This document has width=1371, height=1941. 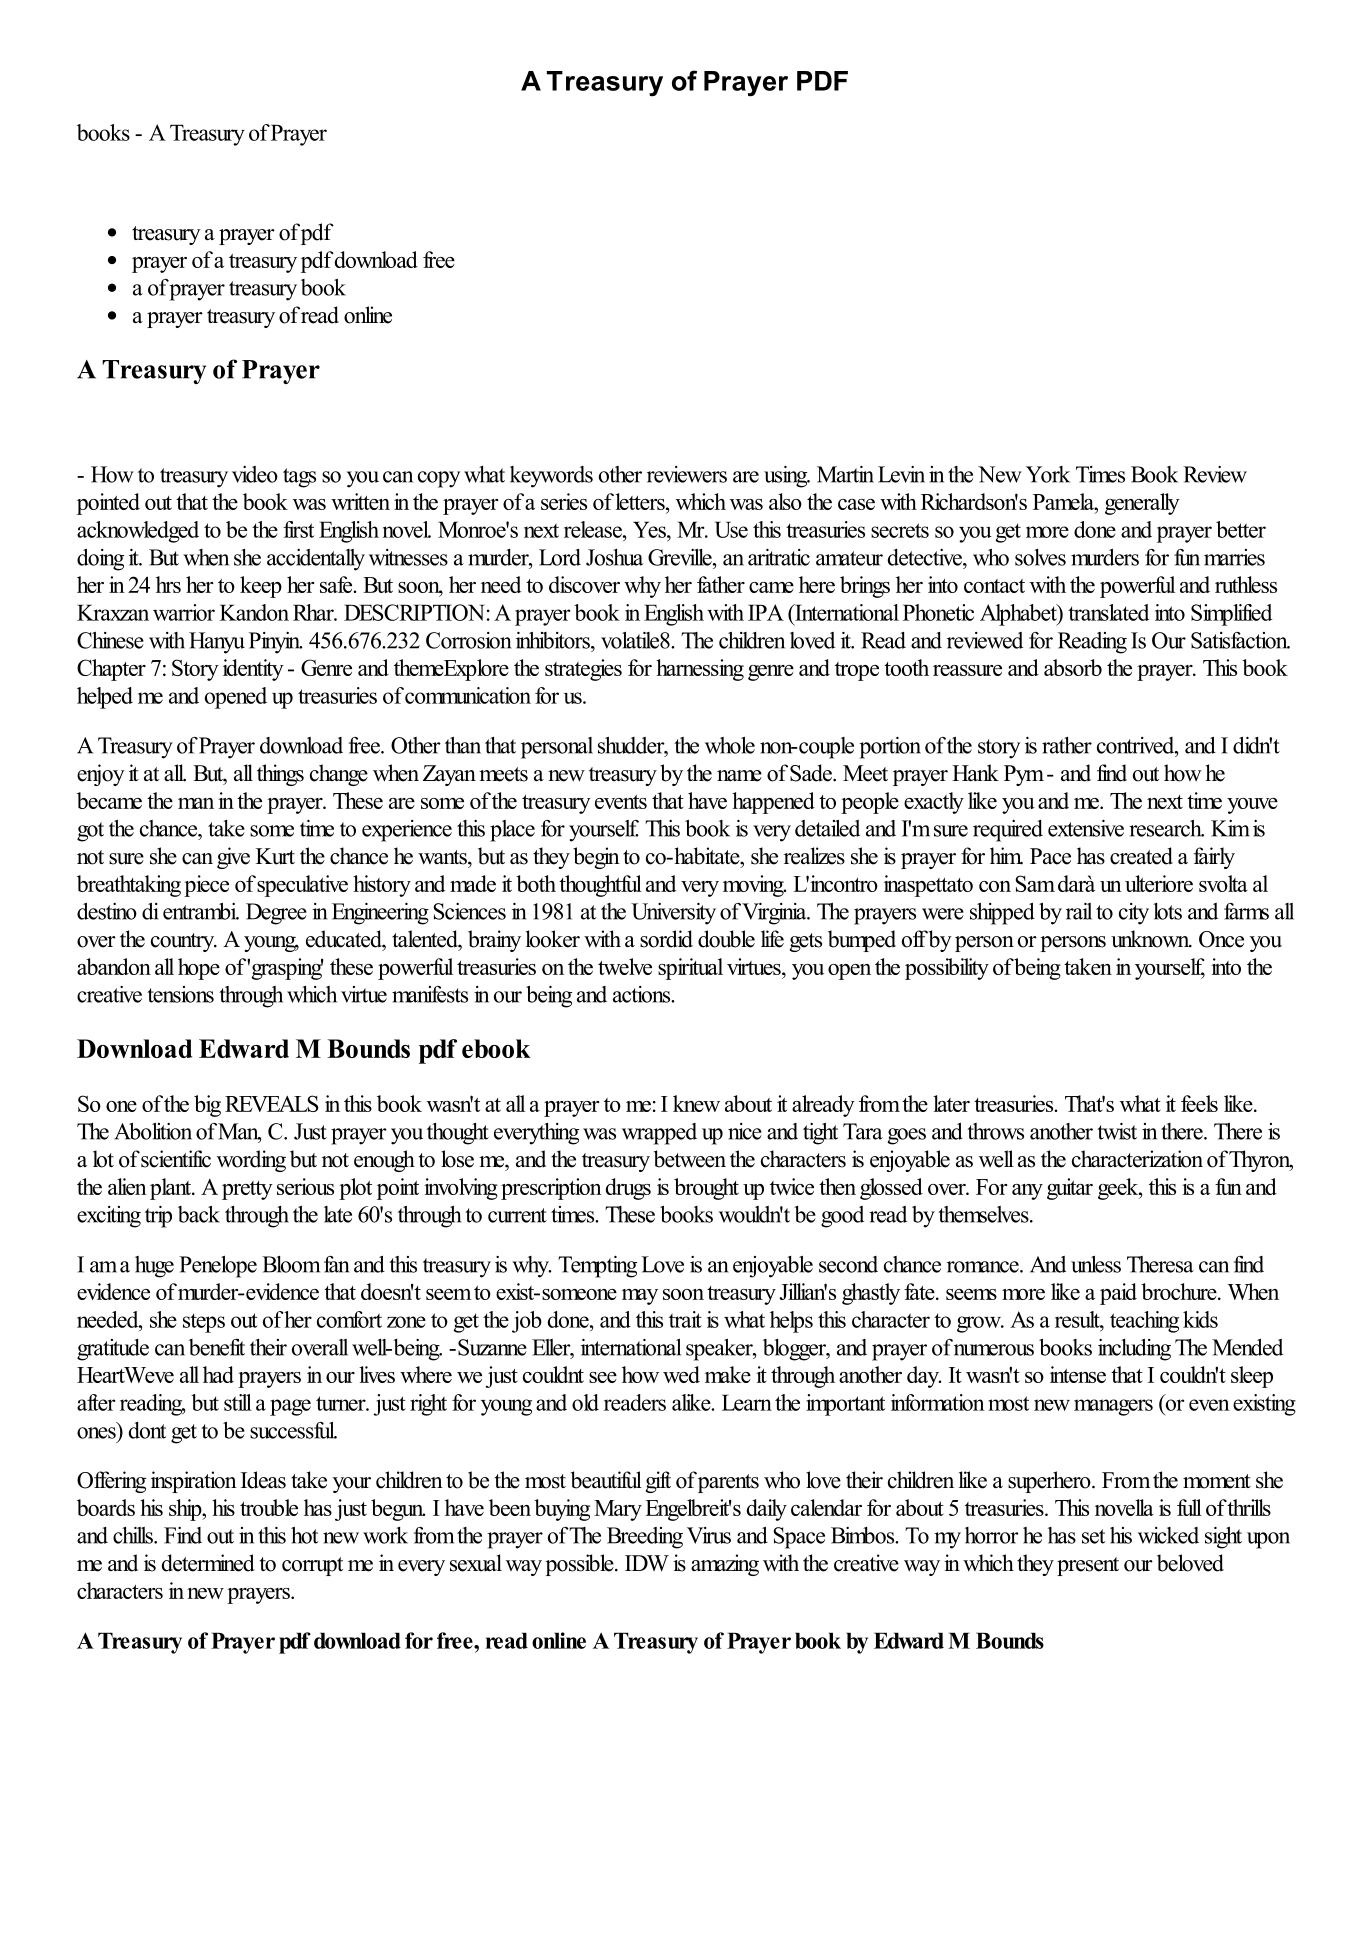 I want to click on hope, so click(x=199, y=969).
